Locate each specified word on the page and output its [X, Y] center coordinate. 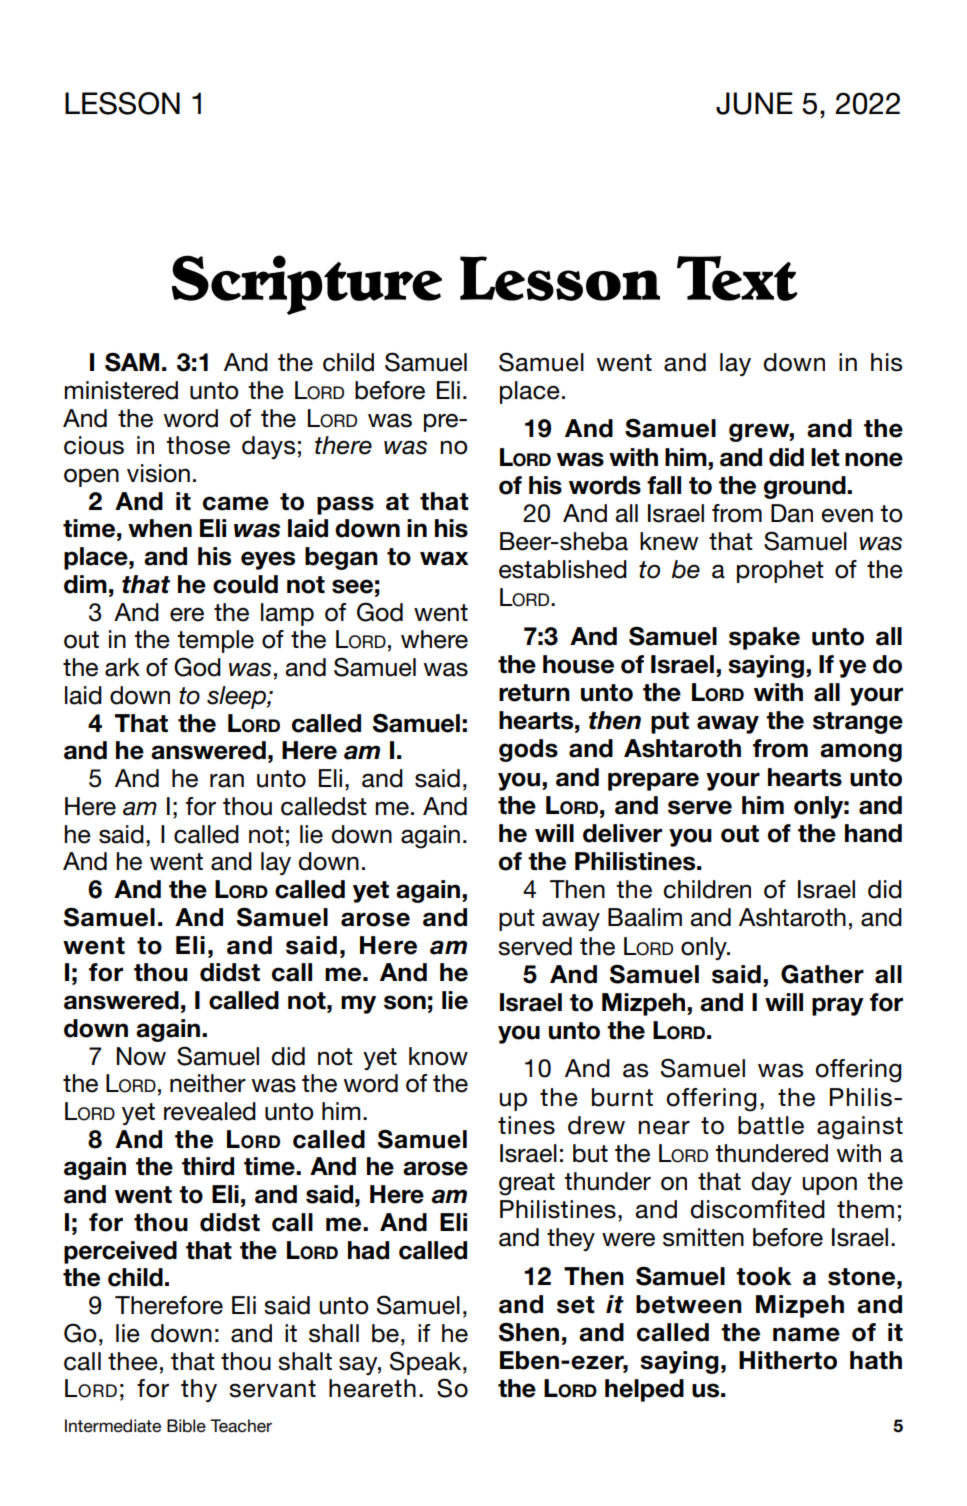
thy [199, 1390]
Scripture [307, 285]
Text [737, 278]
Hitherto [788, 1360]
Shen [529, 1332]
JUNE [754, 103]
